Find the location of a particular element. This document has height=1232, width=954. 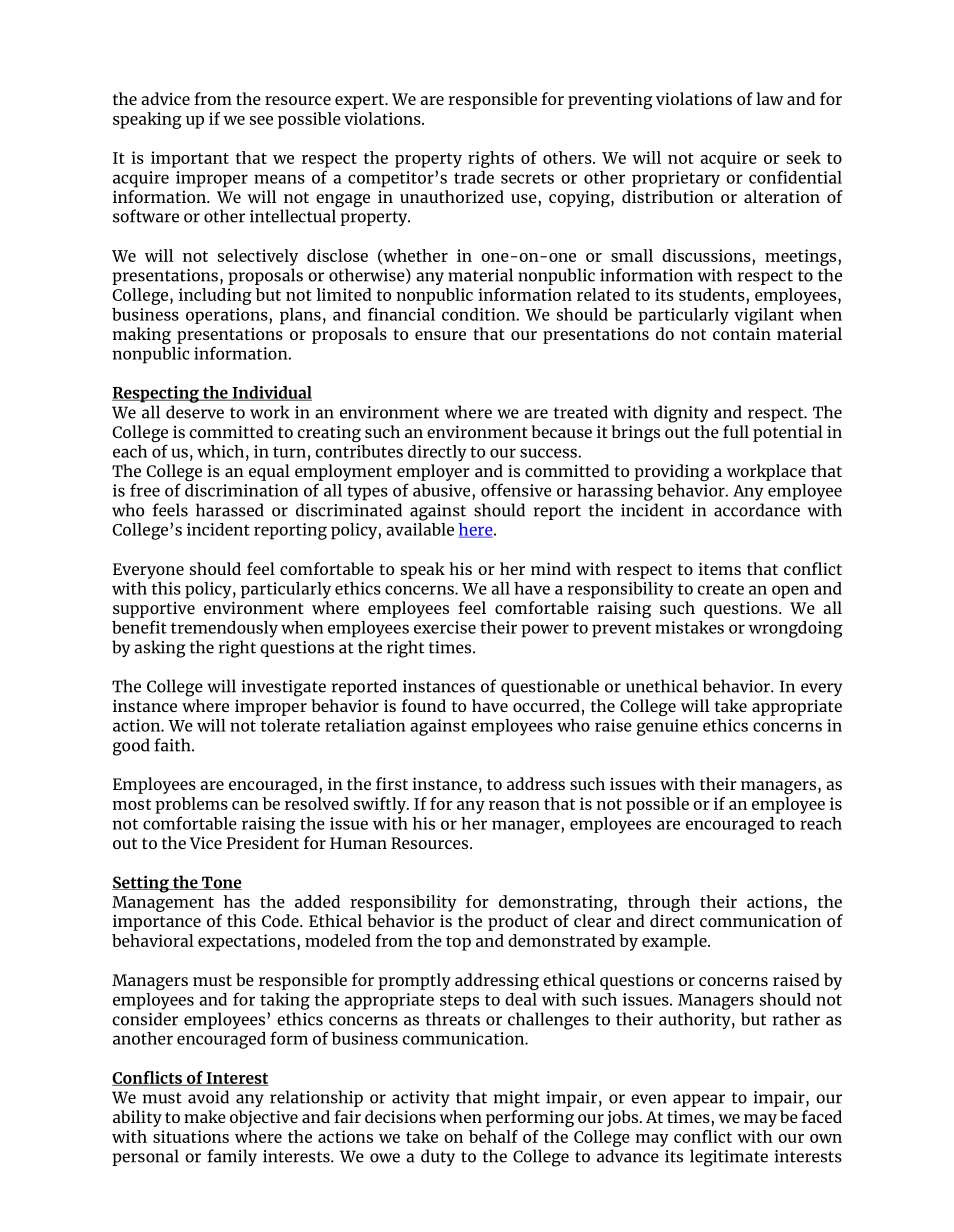

law is located at coordinates (769, 98).
